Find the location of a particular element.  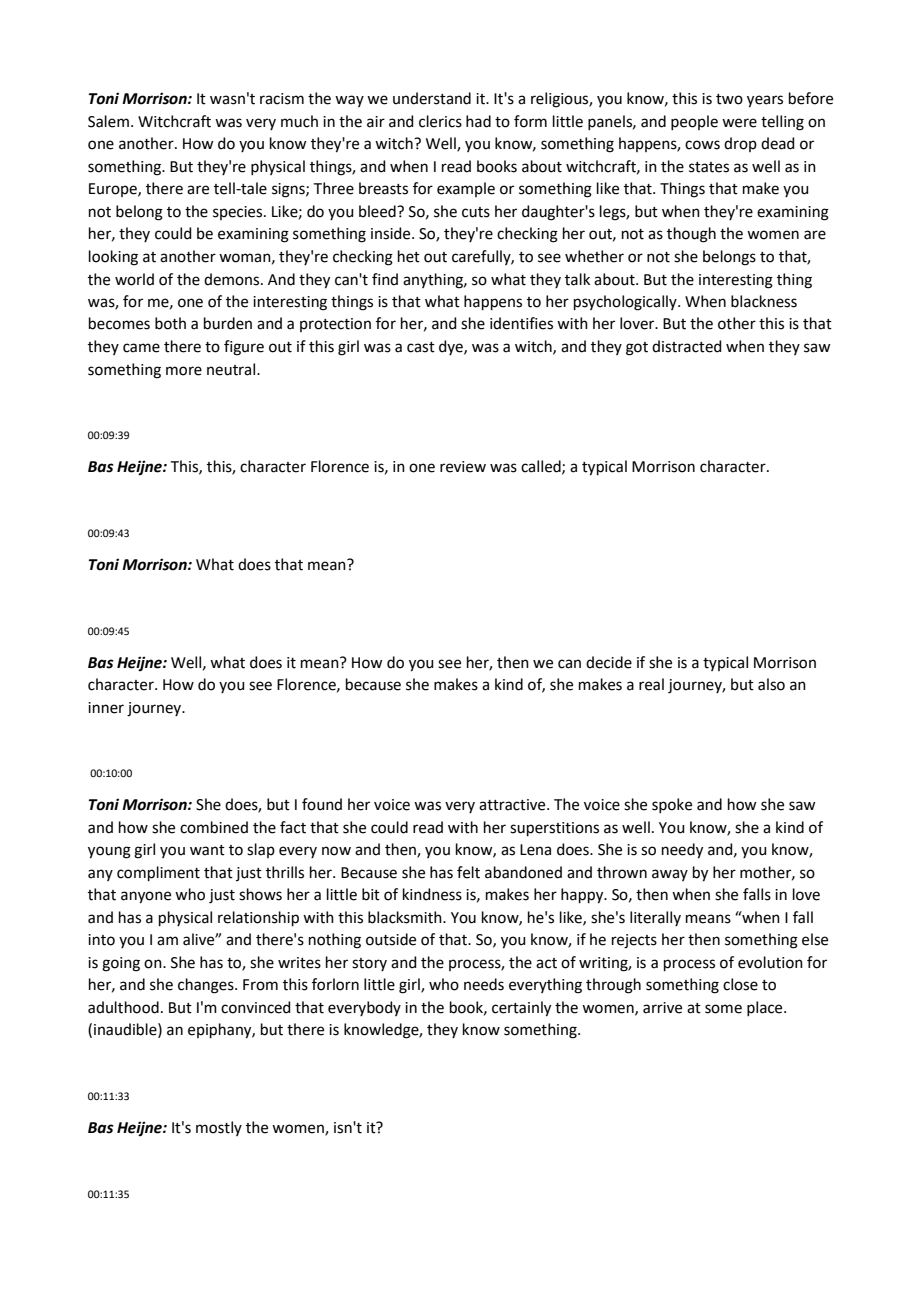

more is located at coordinates (184, 371).
